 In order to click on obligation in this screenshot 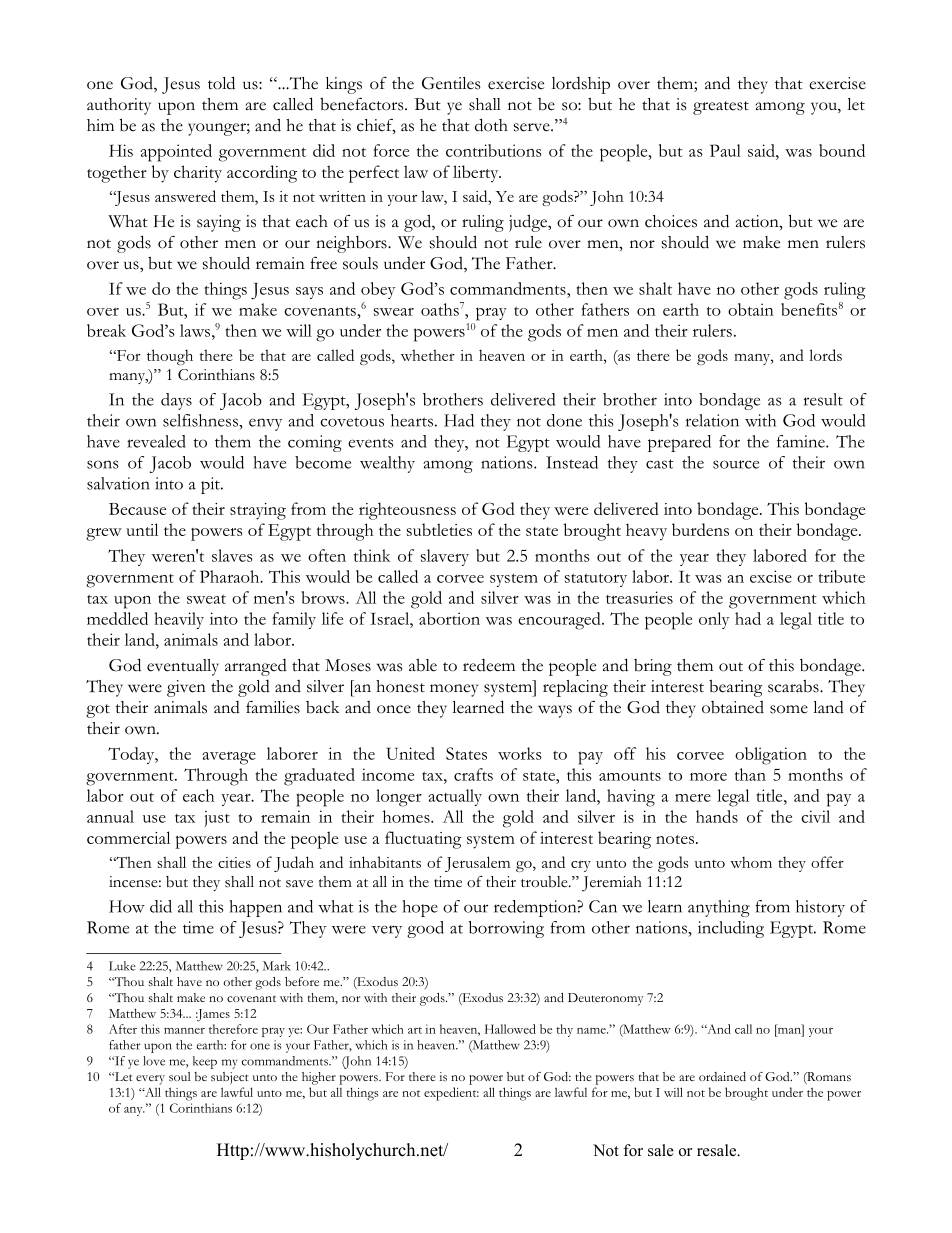, I will do `click(771, 756)`.
